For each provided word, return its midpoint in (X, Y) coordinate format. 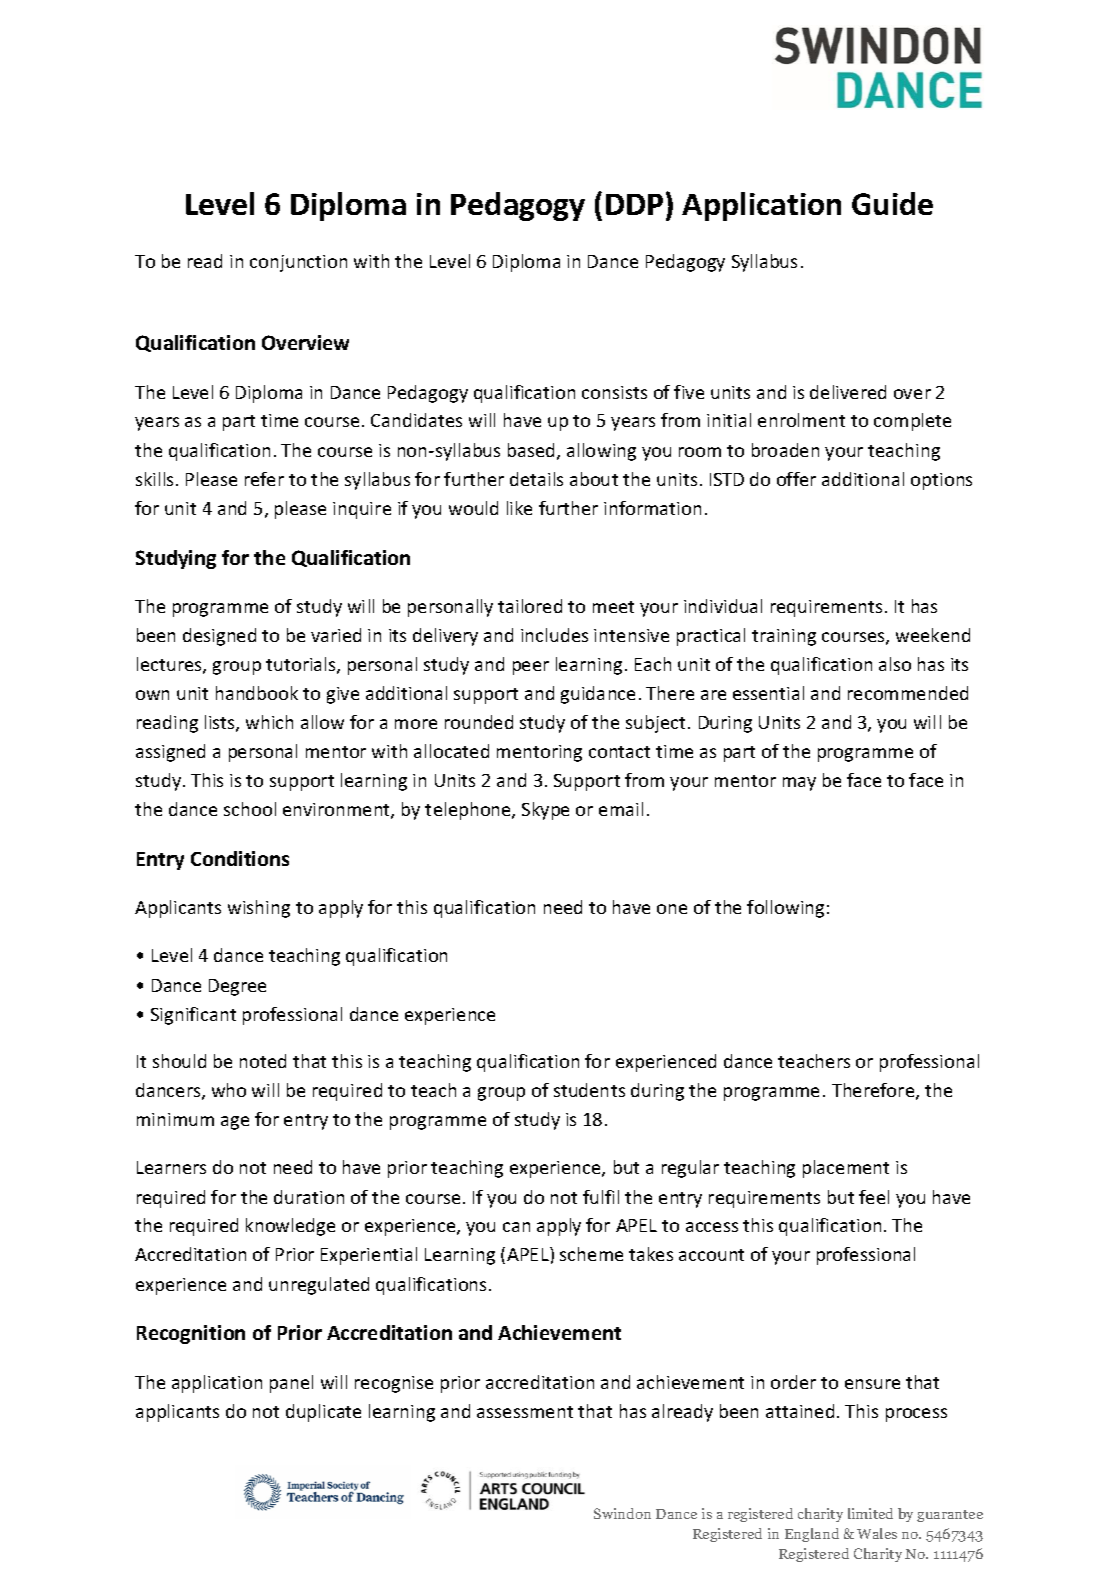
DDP (634, 204)
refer (264, 479)
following (785, 909)
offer (796, 479)
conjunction (298, 263)
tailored (530, 606)
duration (309, 1197)
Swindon (622, 1513)
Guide (892, 203)
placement (846, 1169)
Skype (545, 811)
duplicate (323, 1413)
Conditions (240, 858)
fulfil (601, 1197)
